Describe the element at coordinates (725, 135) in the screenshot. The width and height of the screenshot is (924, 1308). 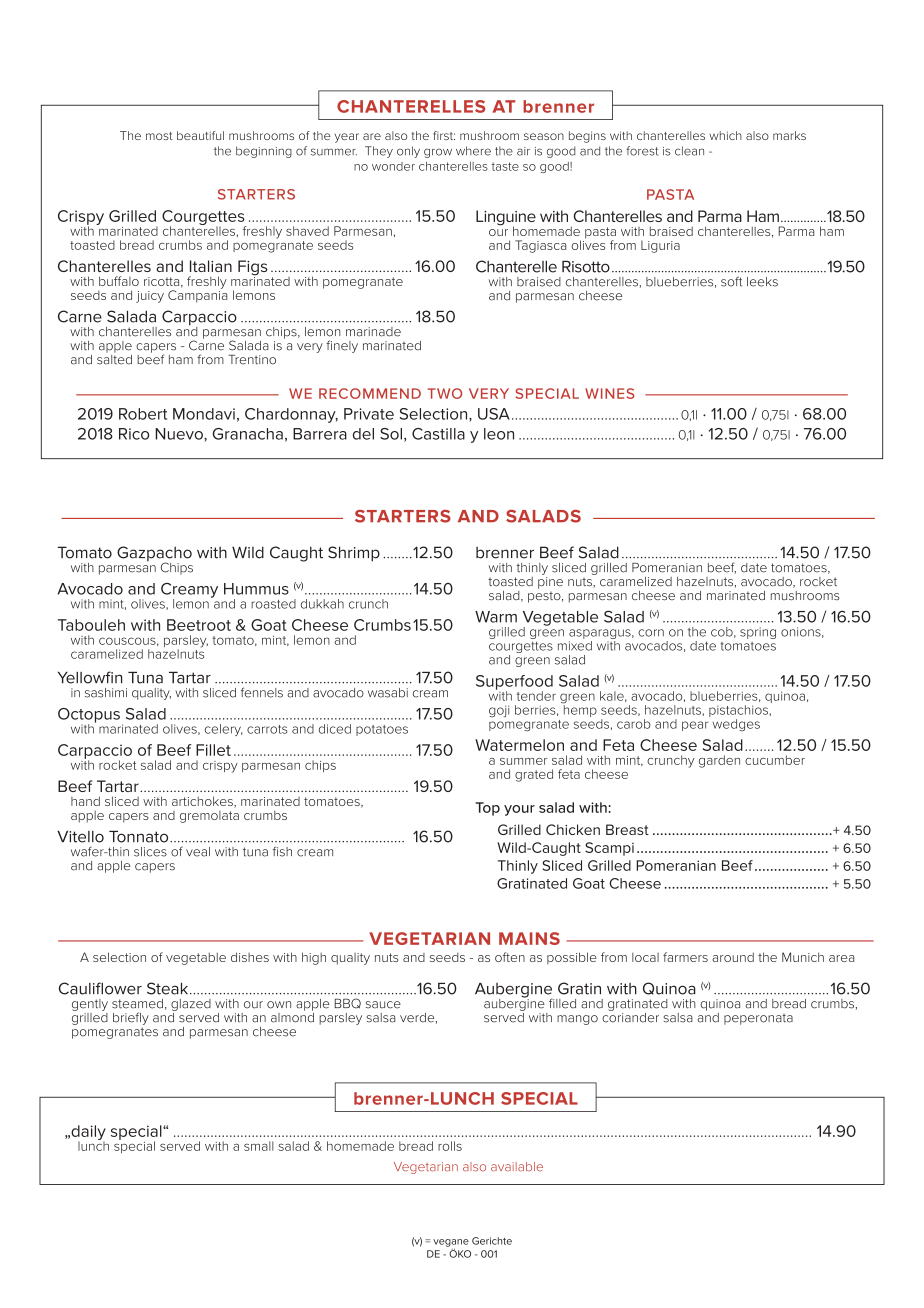
I see `which` at that location.
